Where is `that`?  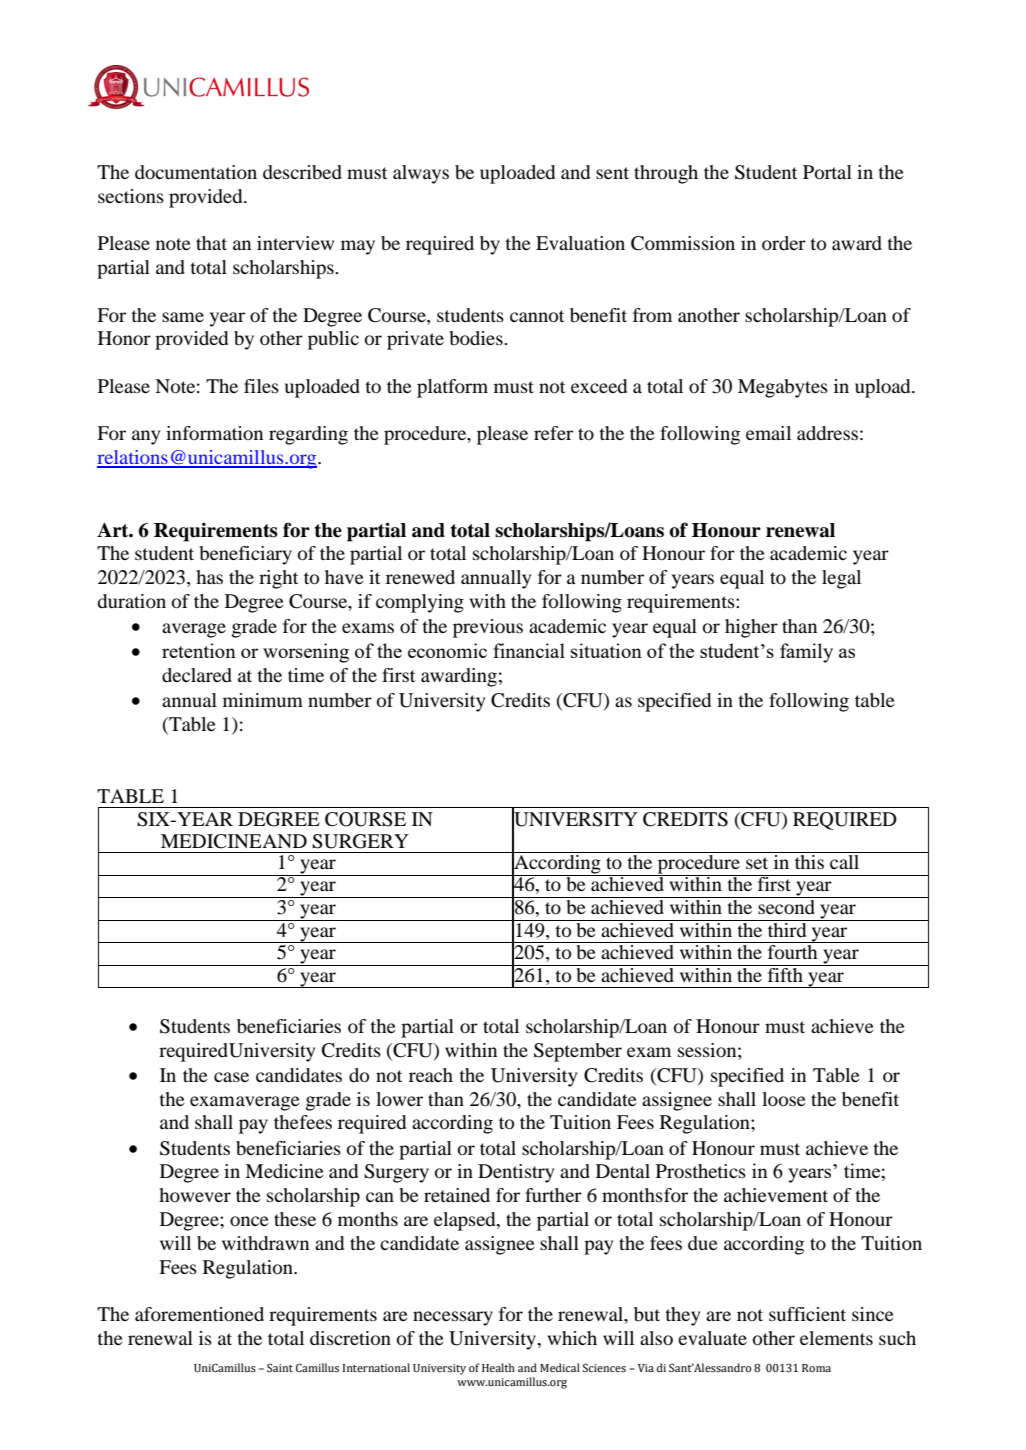
that is located at coordinates (211, 243).
